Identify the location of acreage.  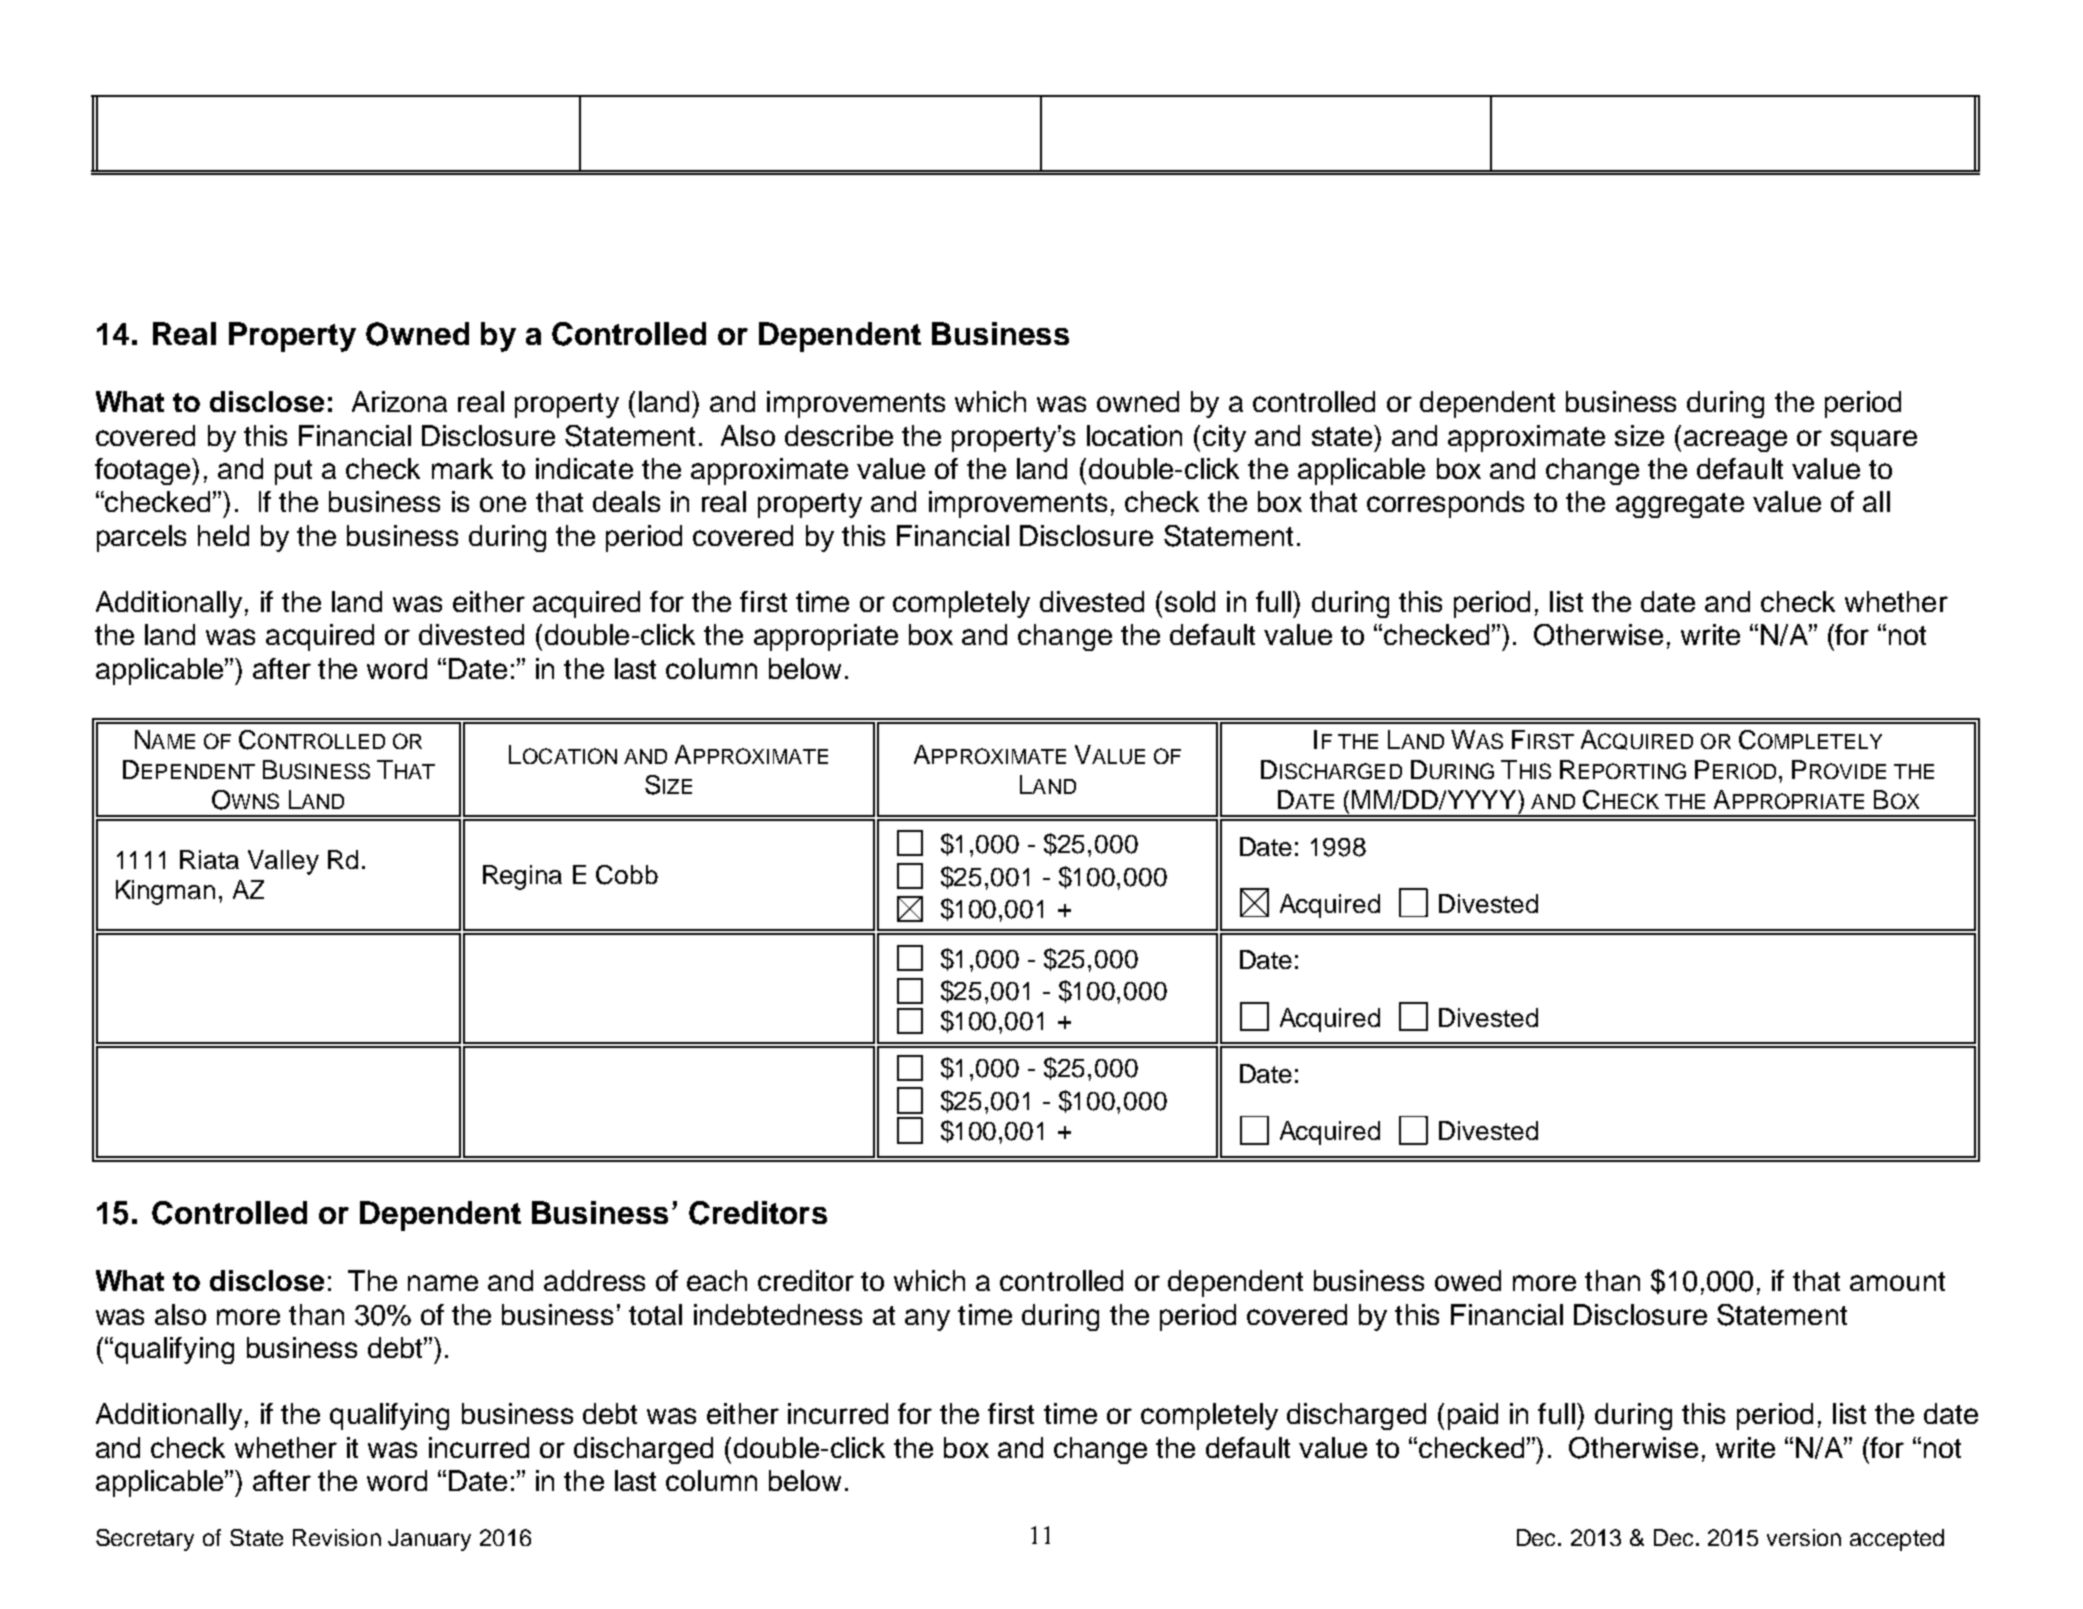
(1735, 441).
